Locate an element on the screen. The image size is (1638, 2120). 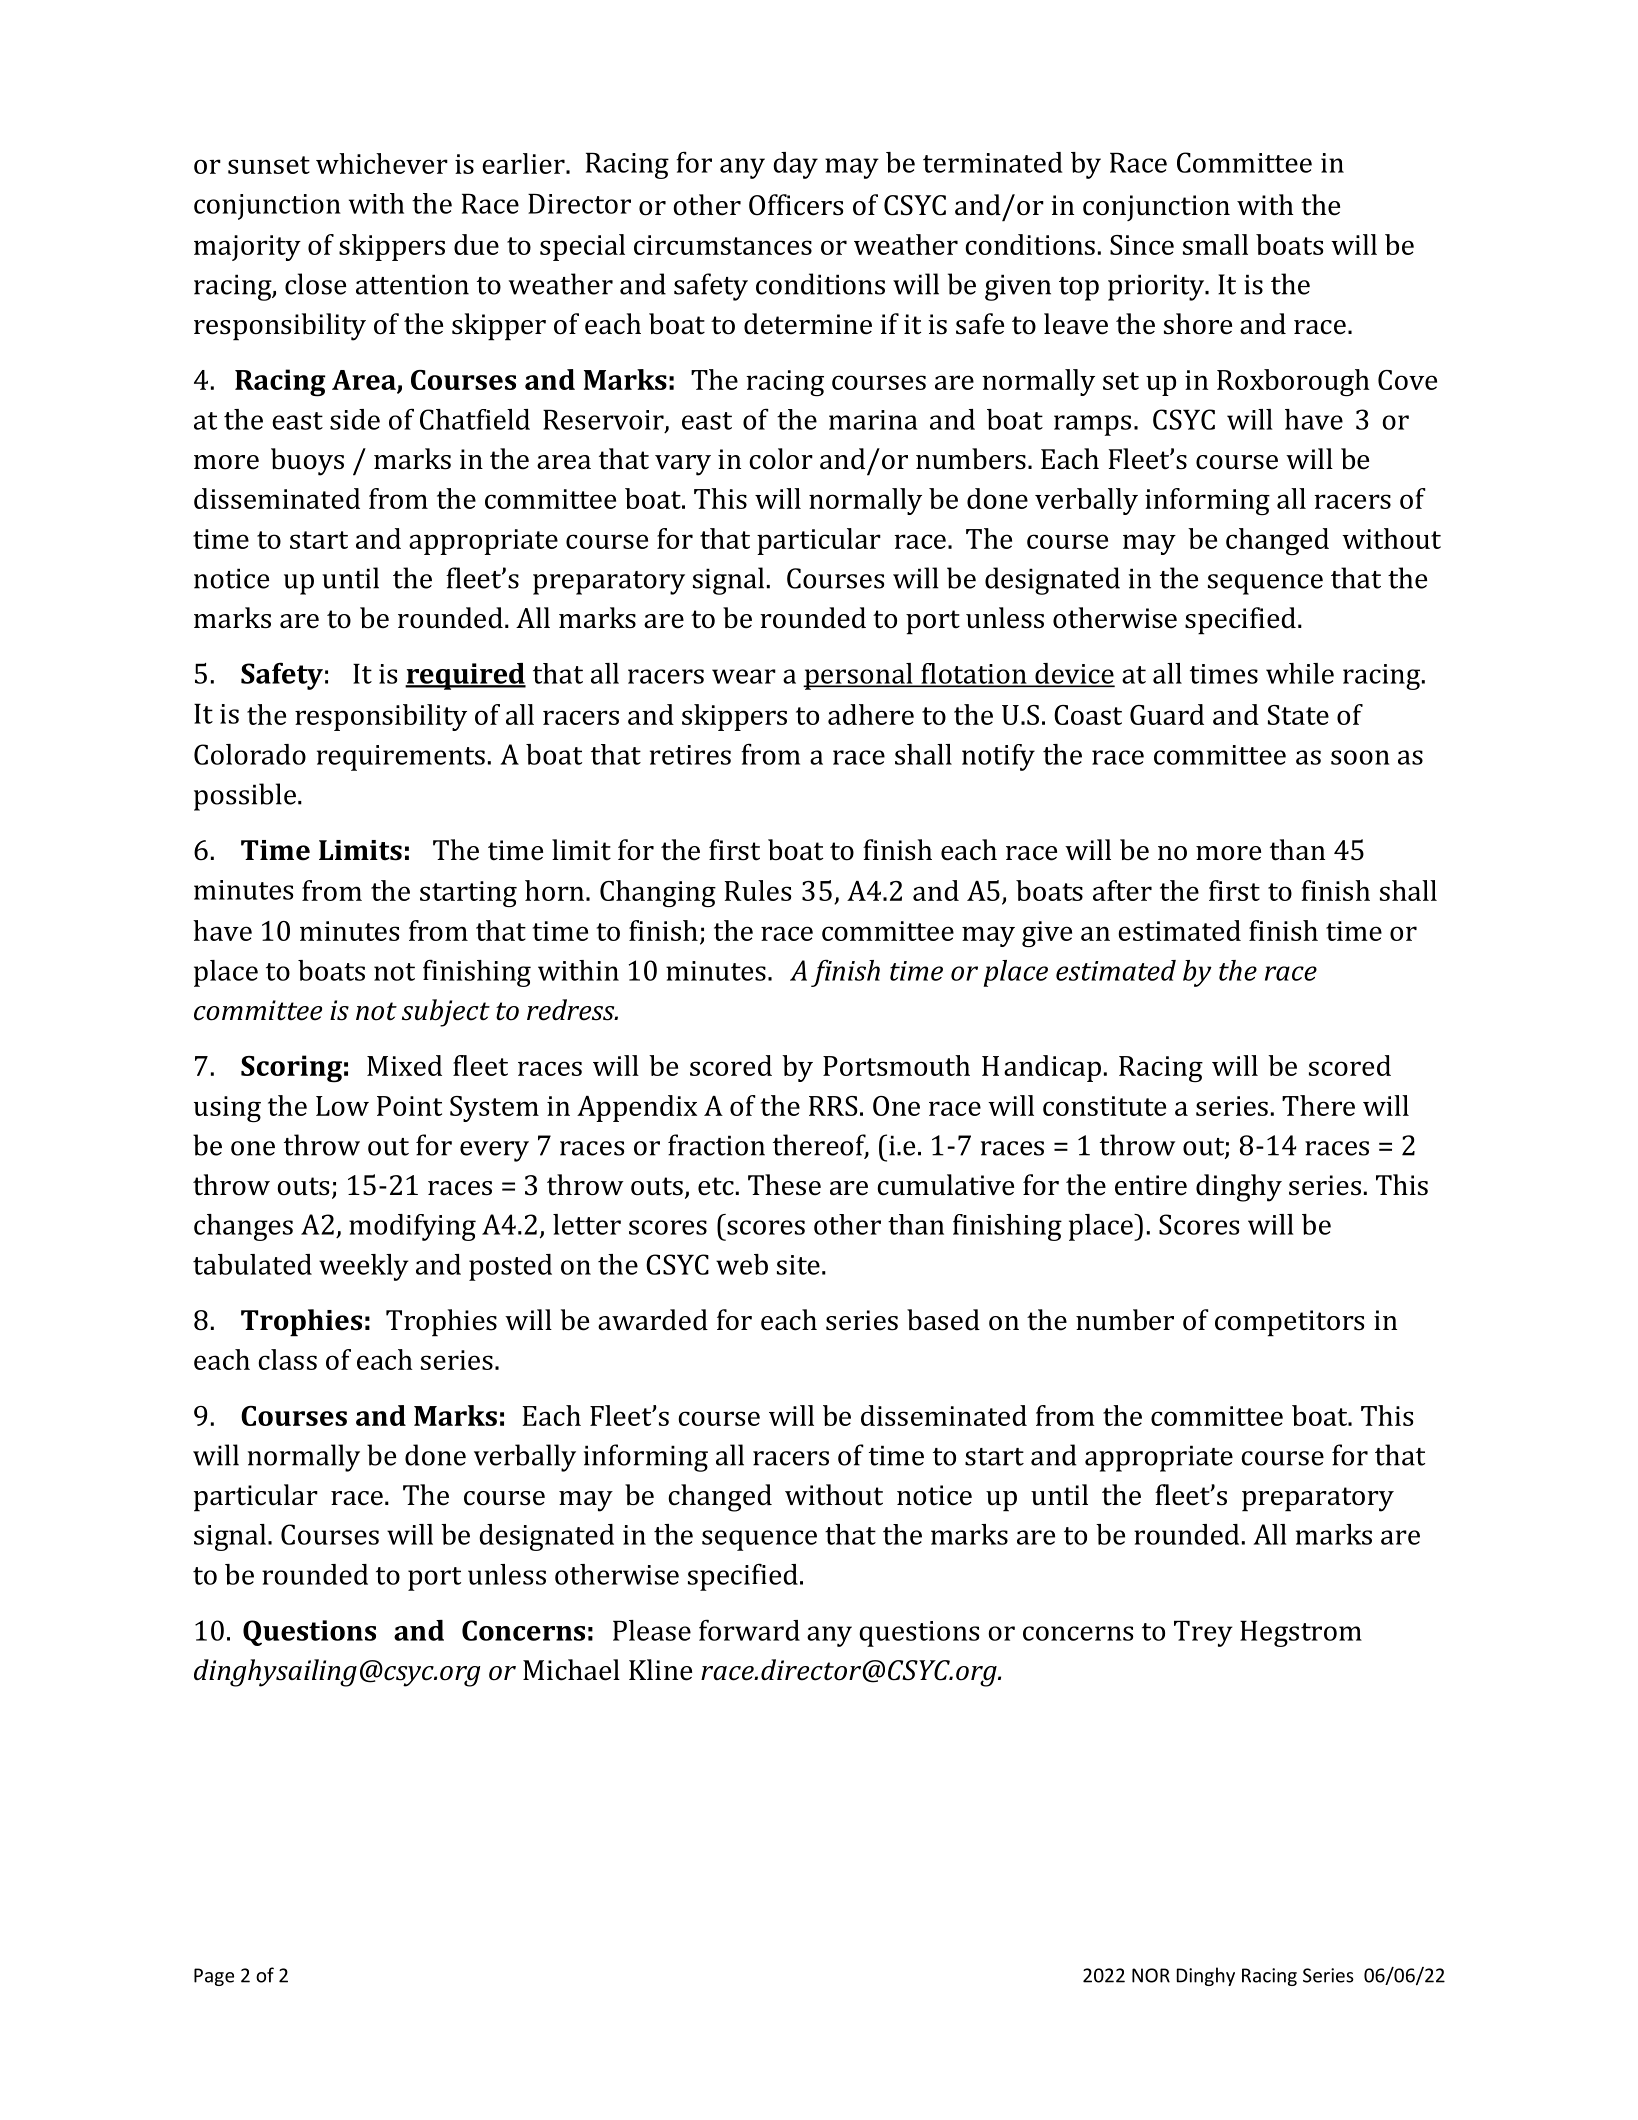
required is located at coordinates (465, 676).
